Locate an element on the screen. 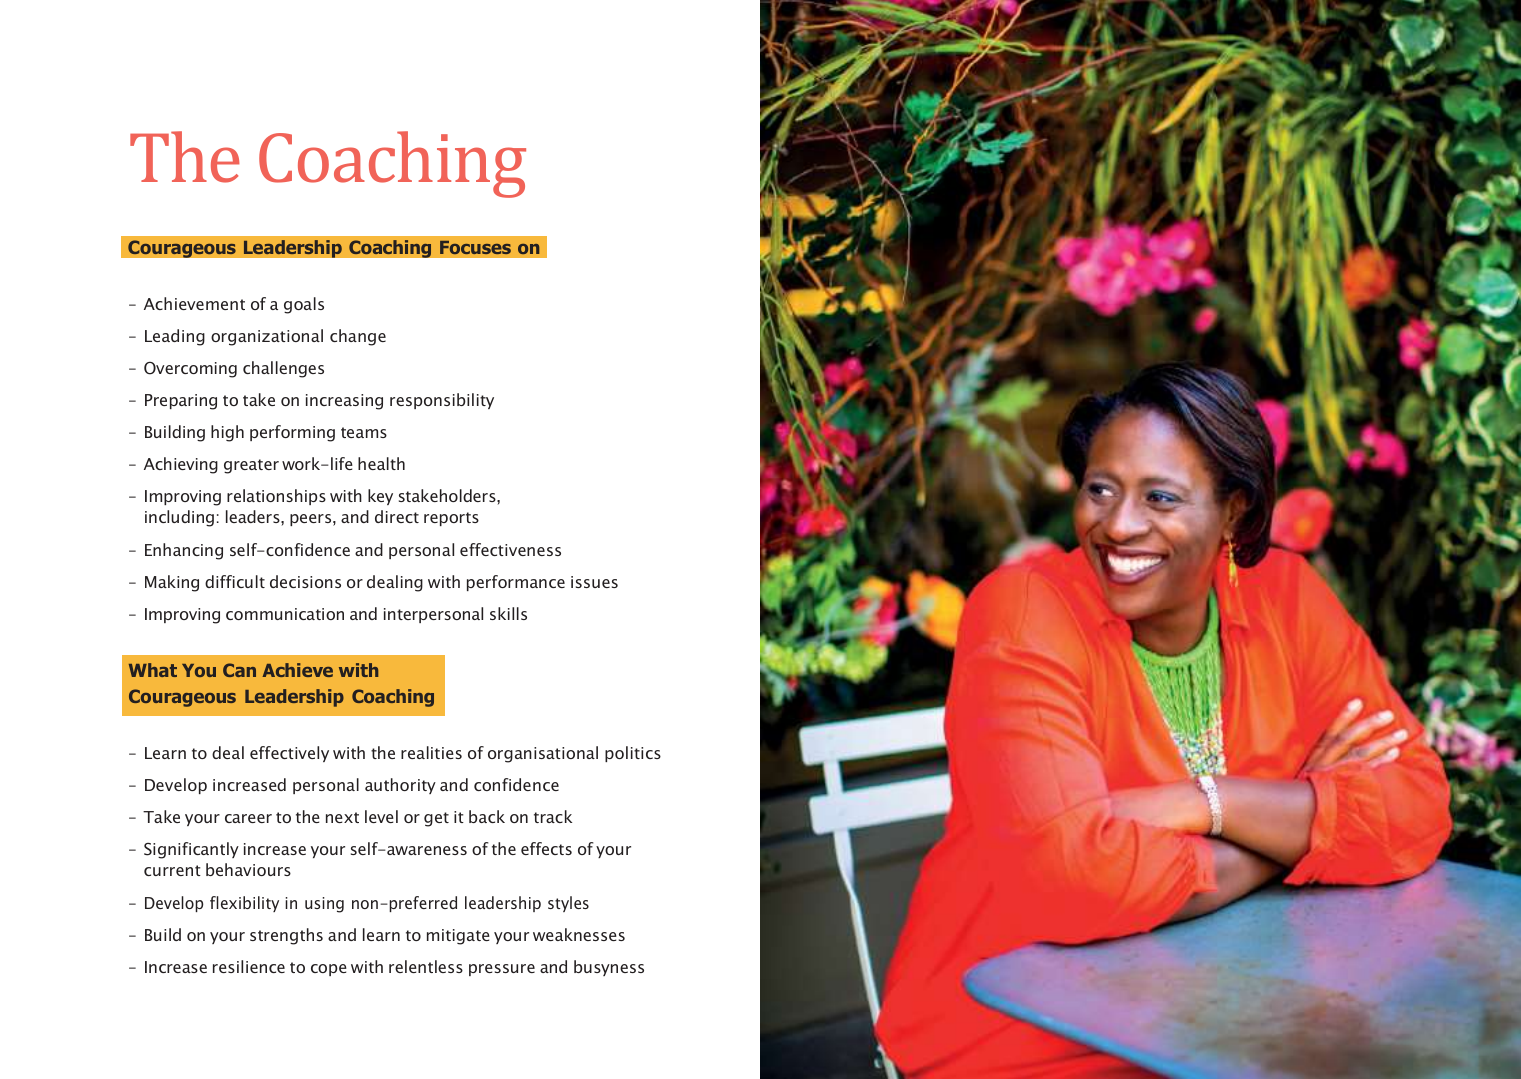  Leading is located at coordinates (175, 337).
